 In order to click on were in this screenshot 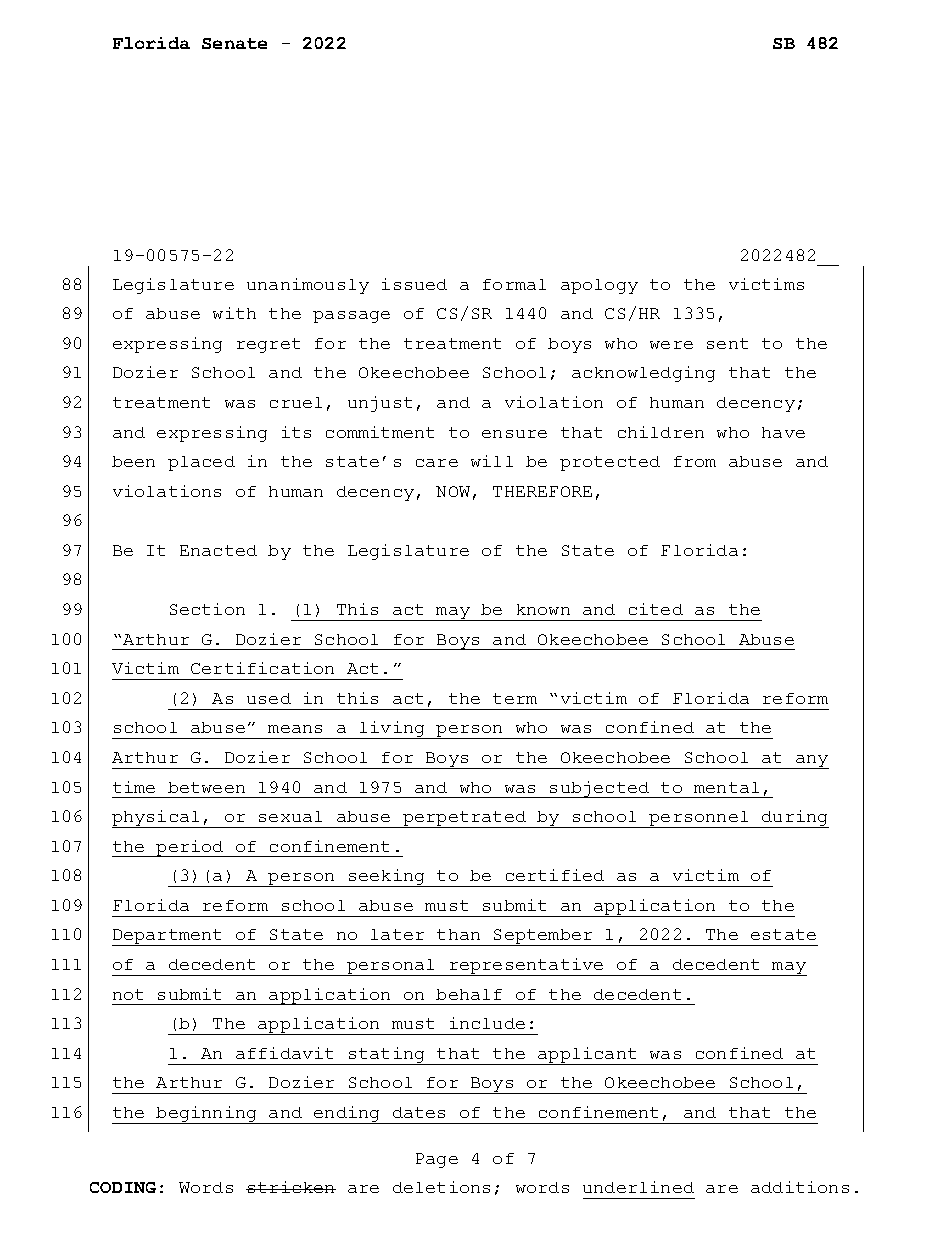, I will do `click(671, 345)`.
